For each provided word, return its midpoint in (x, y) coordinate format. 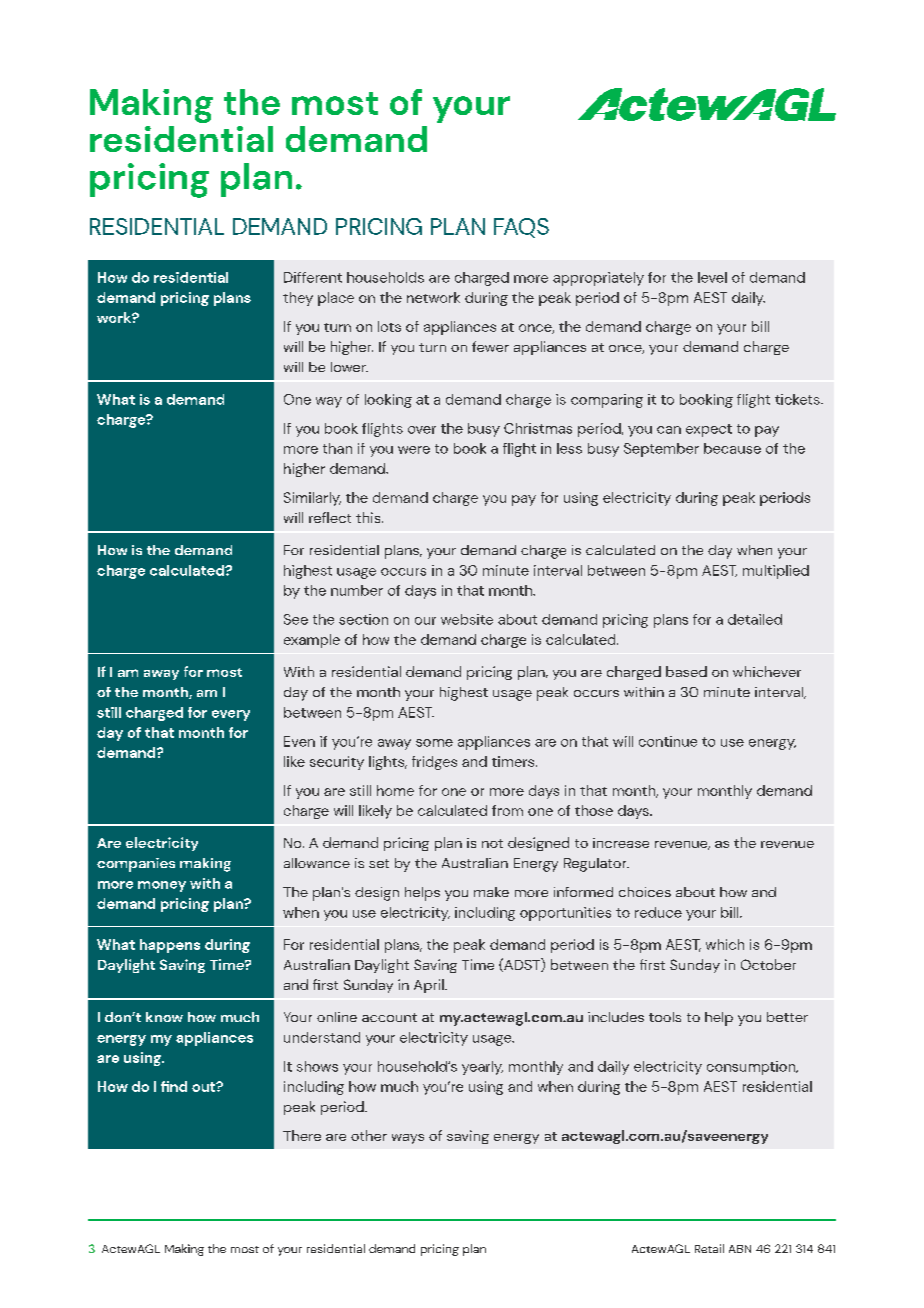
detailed (755, 619)
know (164, 1017)
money (162, 886)
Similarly (312, 499)
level (712, 277)
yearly (482, 1068)
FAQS (521, 228)
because (732, 448)
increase (621, 843)
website (467, 619)
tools (665, 1017)
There (302, 1135)
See (296, 619)
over (422, 430)
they (298, 299)
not (492, 843)
